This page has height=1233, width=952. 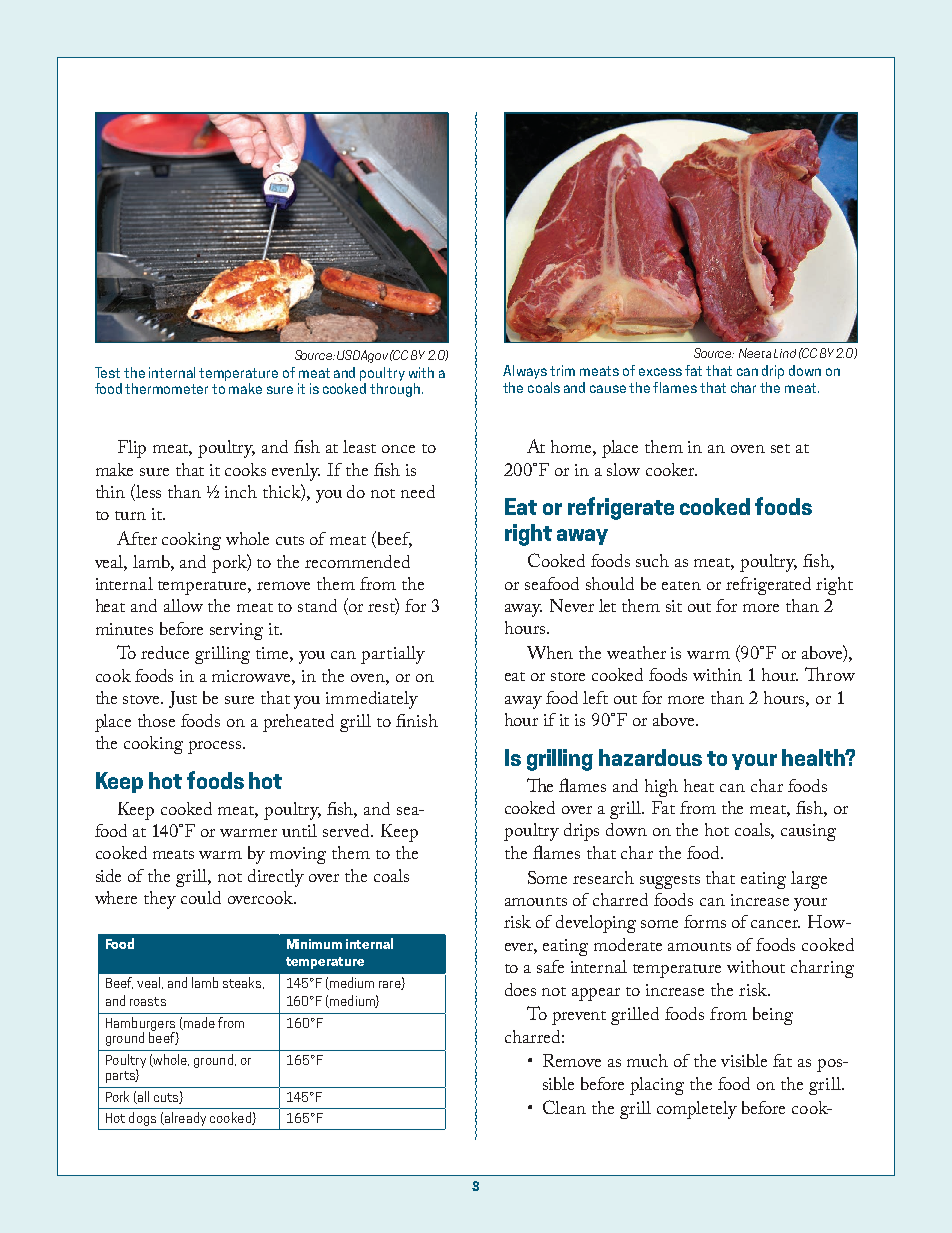 What do you see at coordinates (564, 1107) in the page?
I see `Clean` at bounding box center [564, 1107].
